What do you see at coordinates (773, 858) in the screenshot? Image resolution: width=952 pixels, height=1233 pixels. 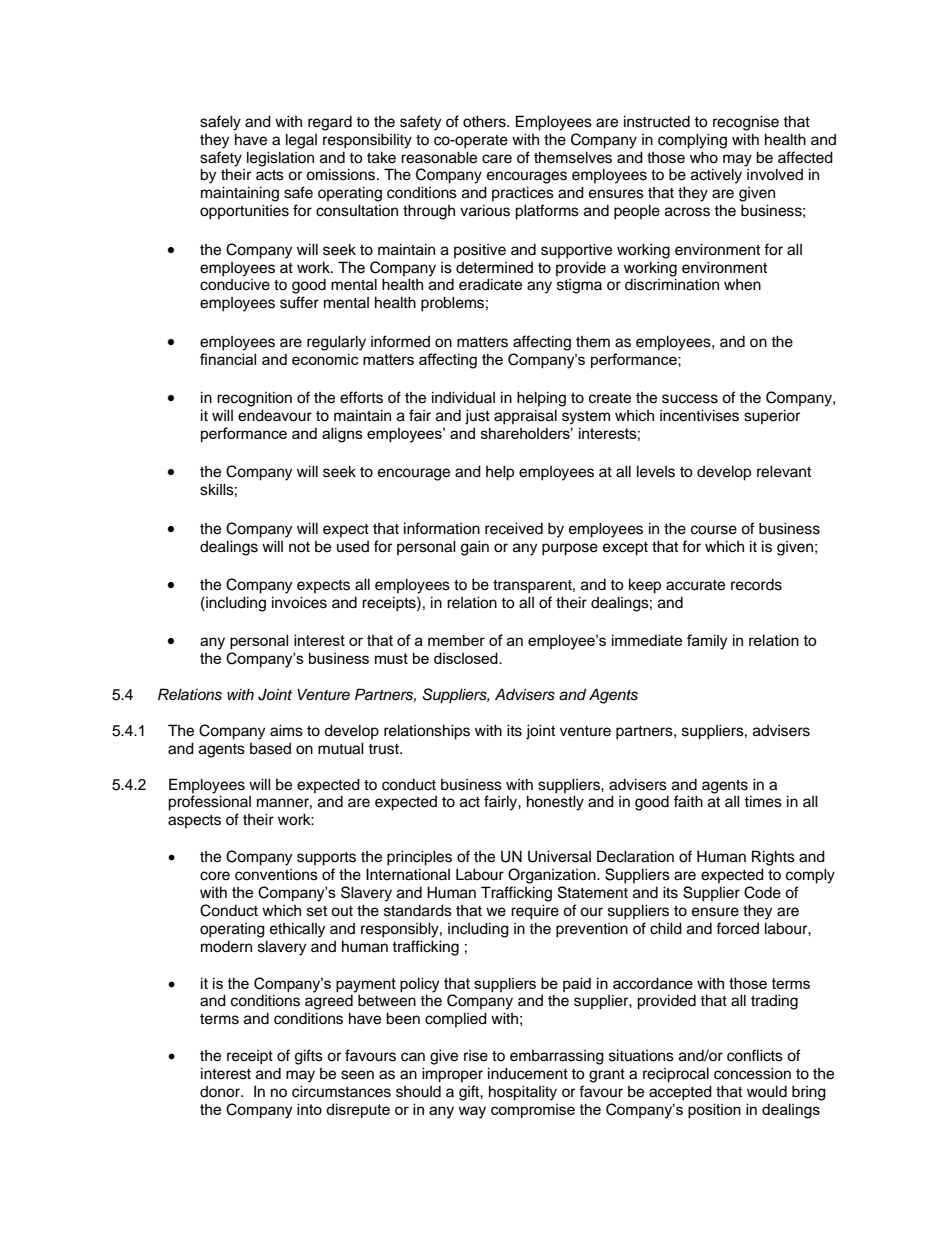 I see `Rights` at bounding box center [773, 858].
